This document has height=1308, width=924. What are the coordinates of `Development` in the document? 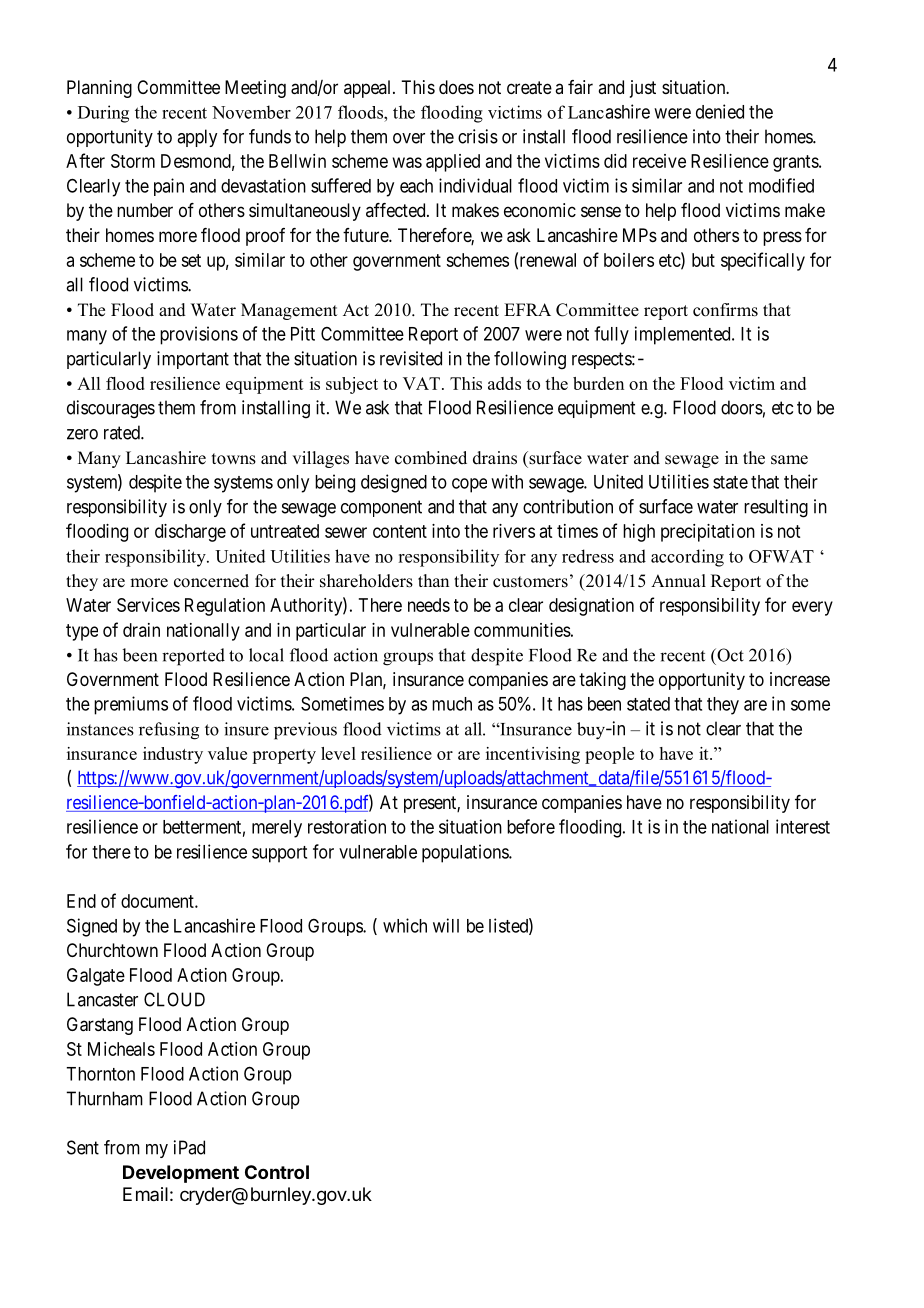 It's located at (181, 1174).
